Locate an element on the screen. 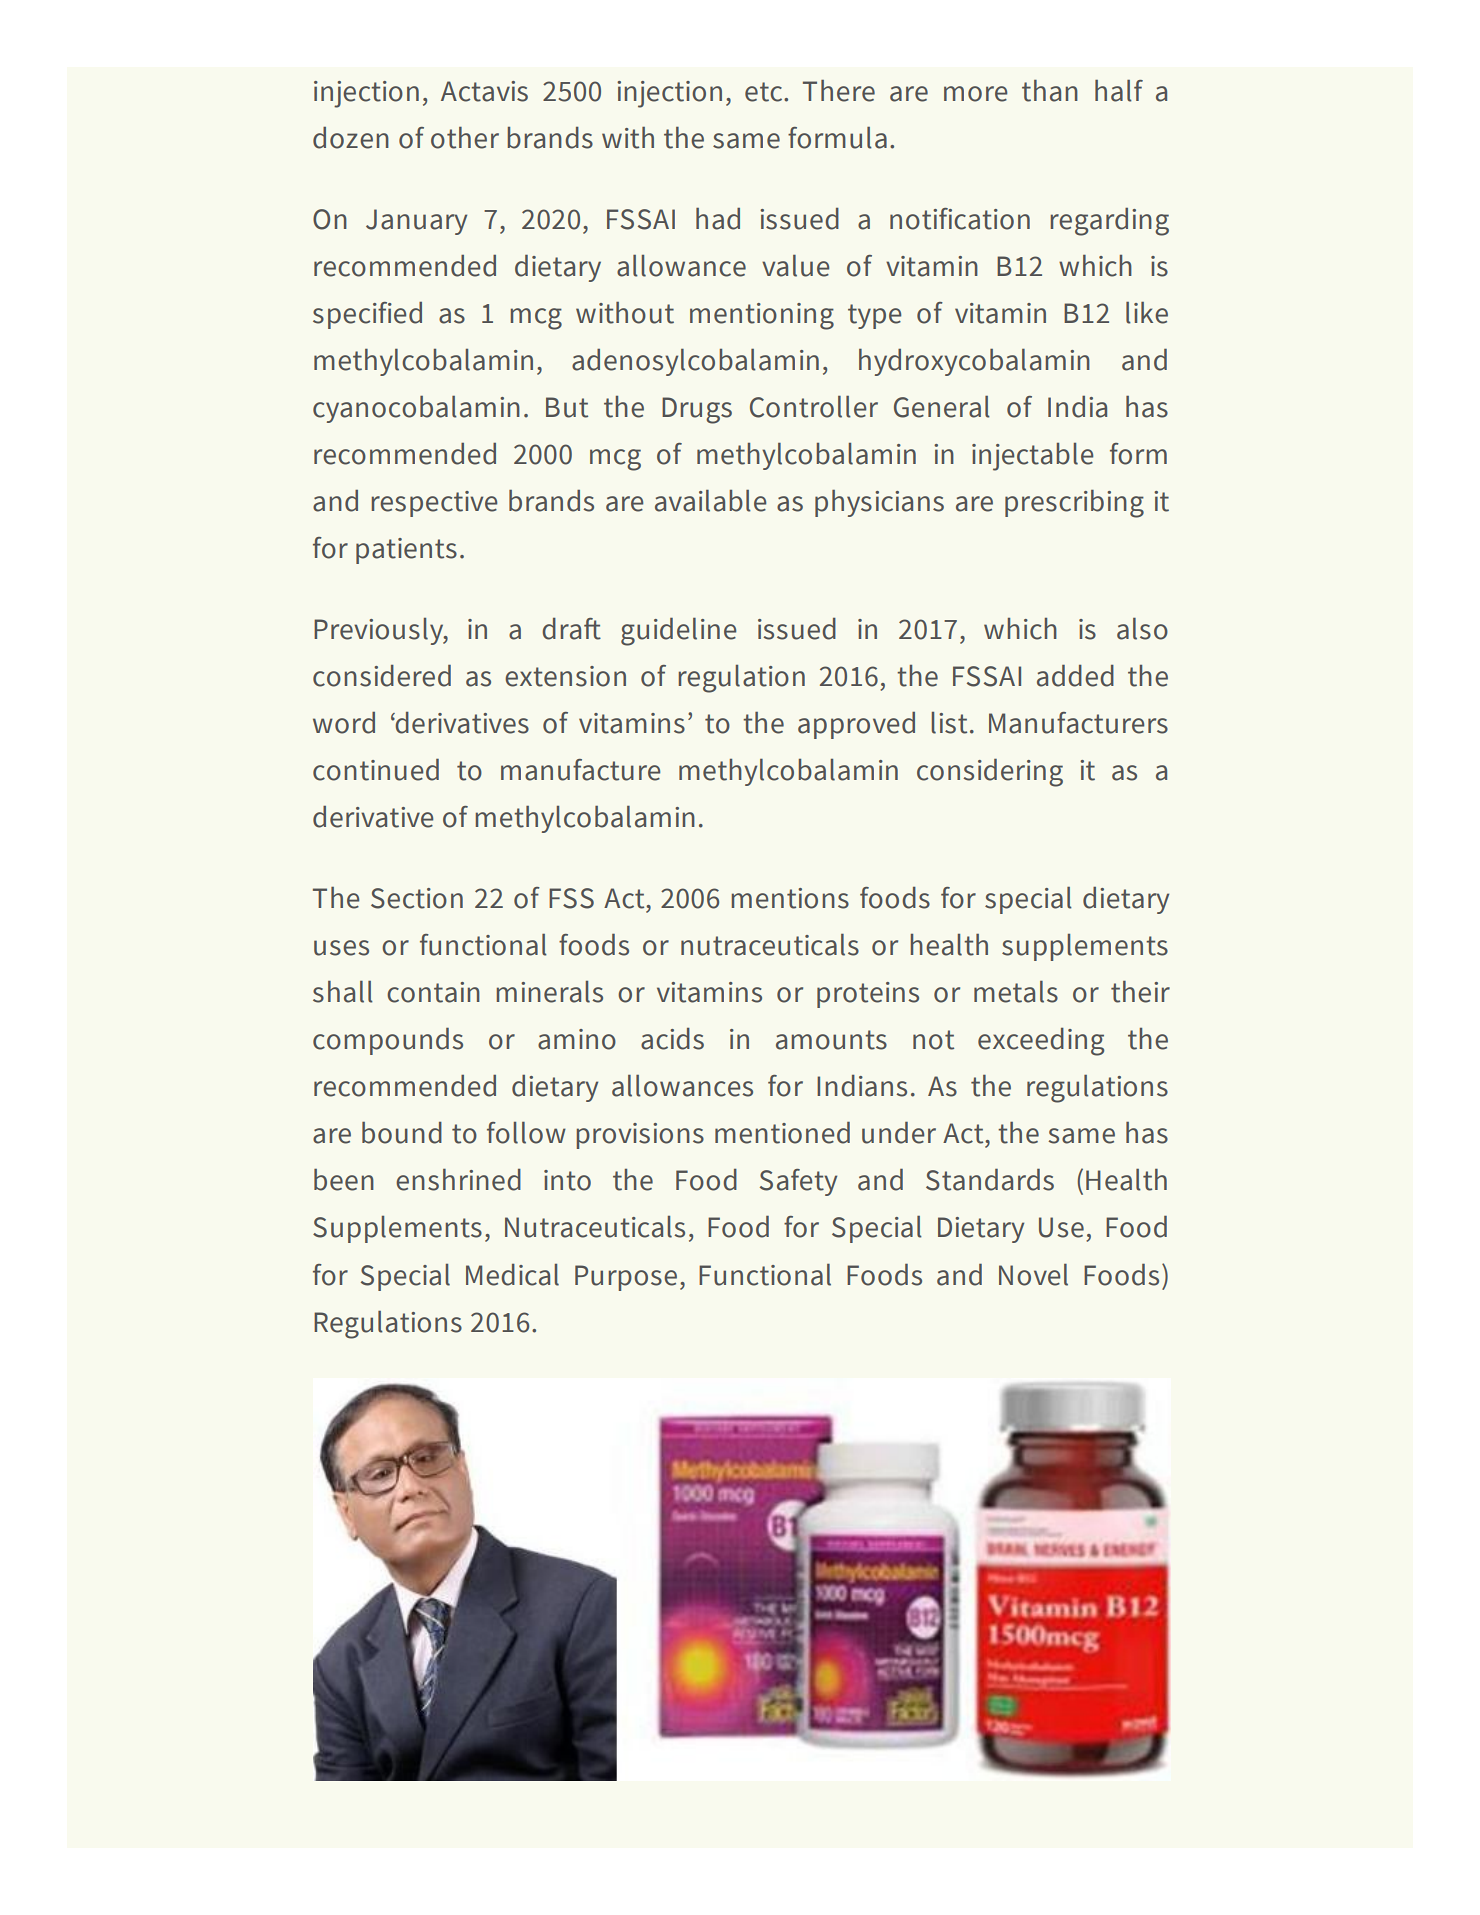  mentions is located at coordinates (790, 898).
